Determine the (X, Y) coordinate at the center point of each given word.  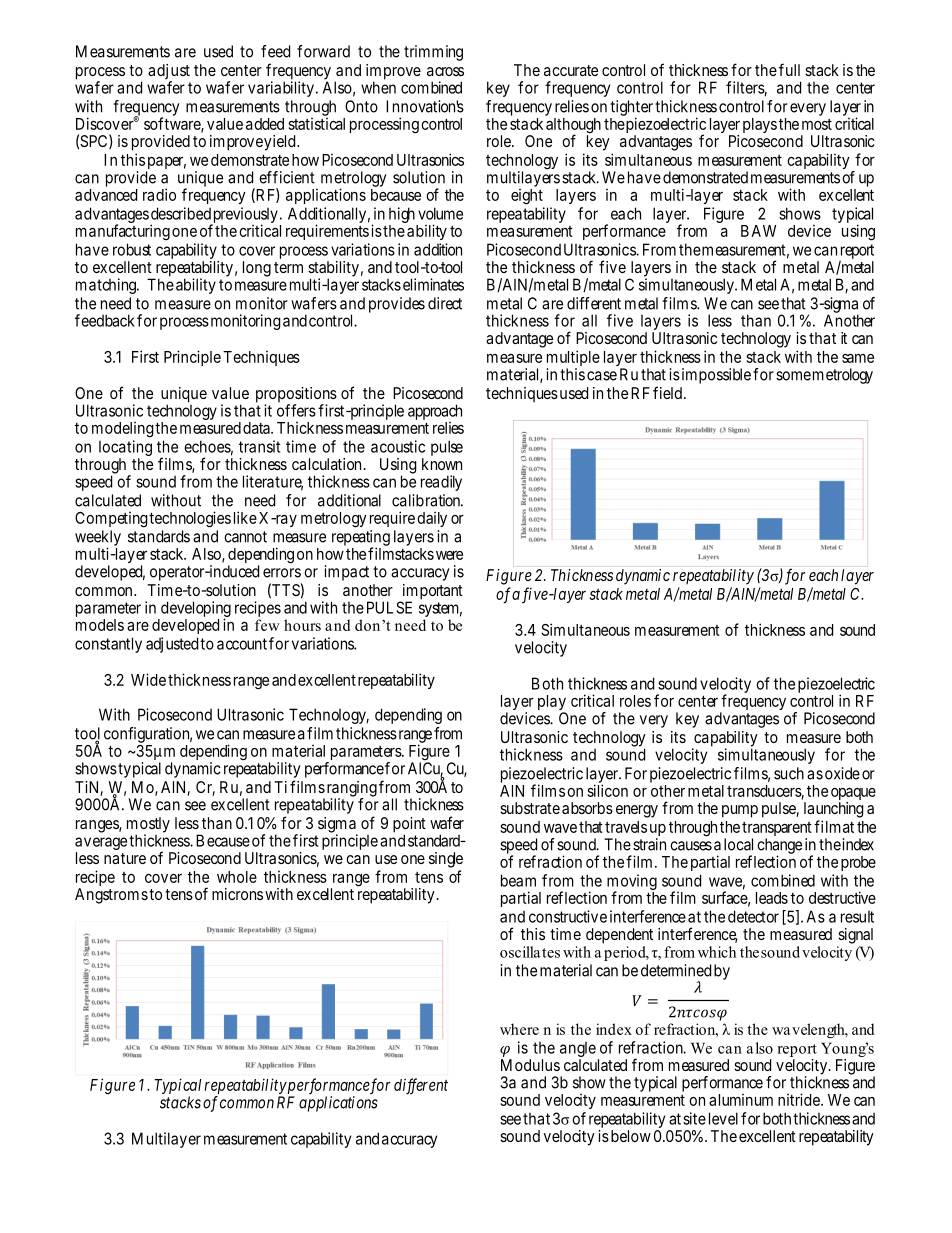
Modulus (530, 1065)
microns (237, 894)
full (789, 69)
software (173, 124)
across (445, 71)
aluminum (741, 1100)
